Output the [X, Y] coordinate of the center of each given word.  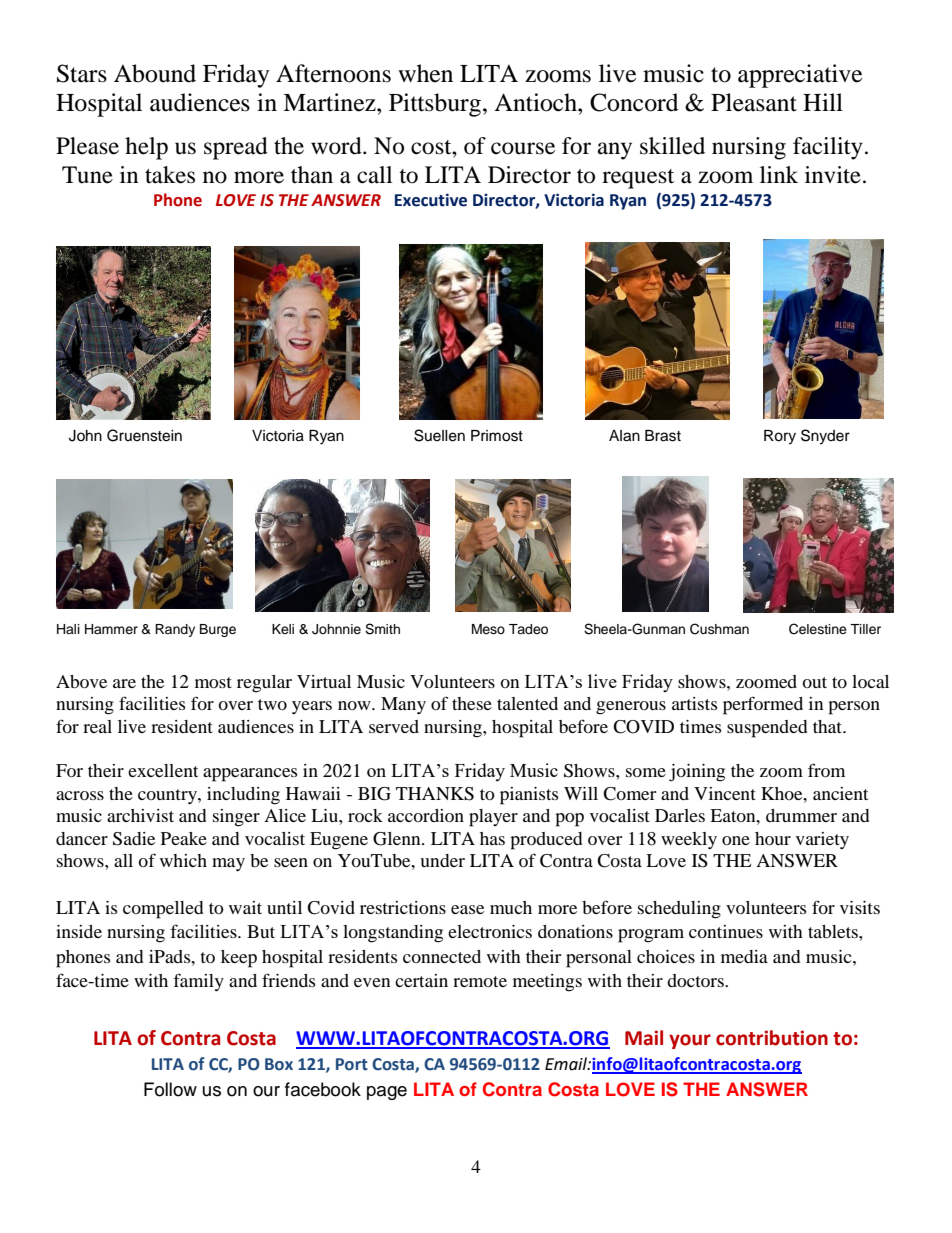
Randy [175, 630]
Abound [155, 73]
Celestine [818, 629]
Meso [488, 629]
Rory [780, 437]
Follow [170, 1089]
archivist [140, 815]
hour [773, 838]
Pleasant [754, 102]
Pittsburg [436, 105]
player [493, 818]
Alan [624, 436]
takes [170, 175]
